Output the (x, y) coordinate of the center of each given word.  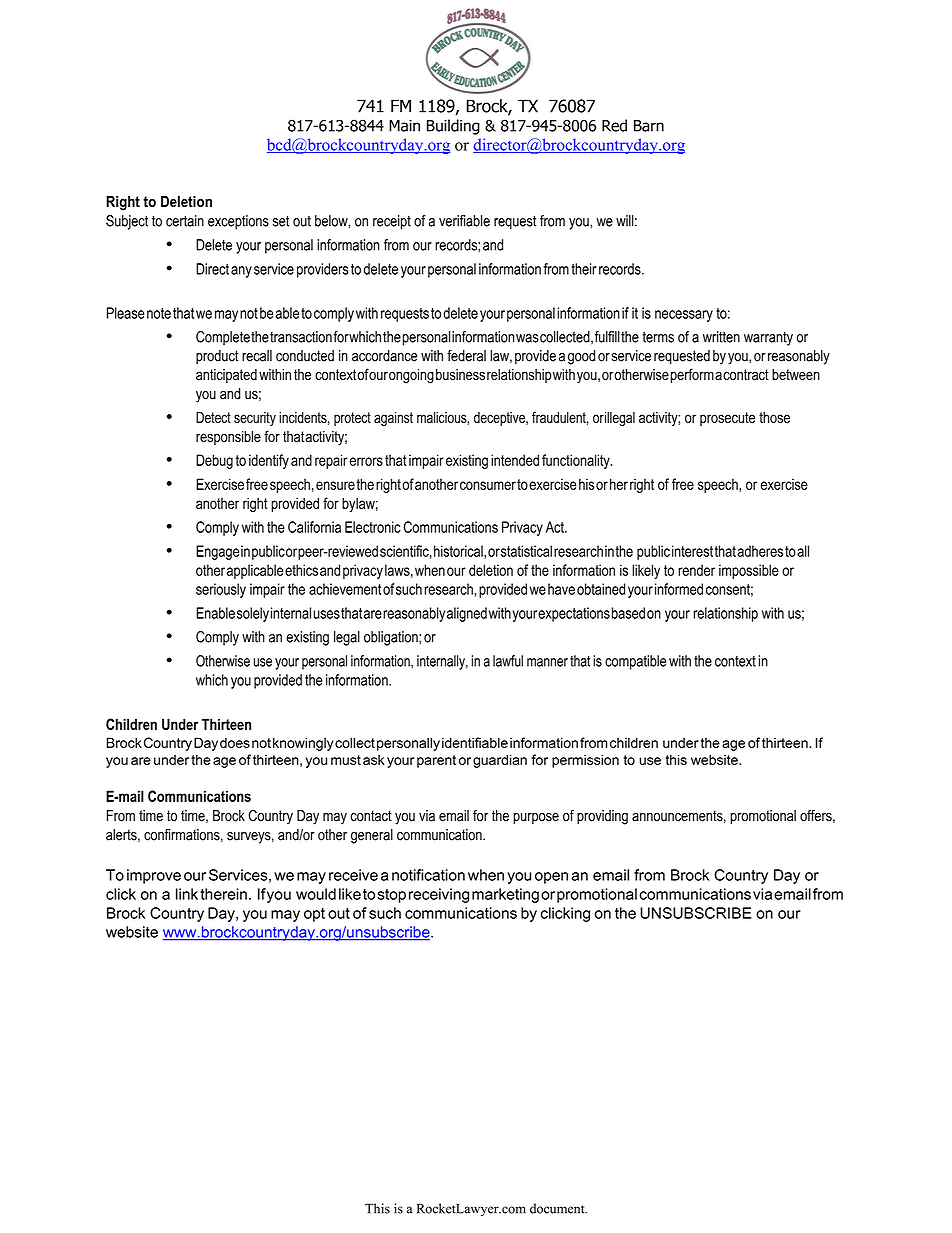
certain (185, 221)
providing (602, 817)
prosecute (727, 419)
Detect (213, 417)
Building (453, 127)
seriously (221, 590)
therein (223, 894)
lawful (508, 661)
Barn (649, 126)
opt (314, 915)
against (393, 419)
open (551, 878)
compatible (636, 662)
